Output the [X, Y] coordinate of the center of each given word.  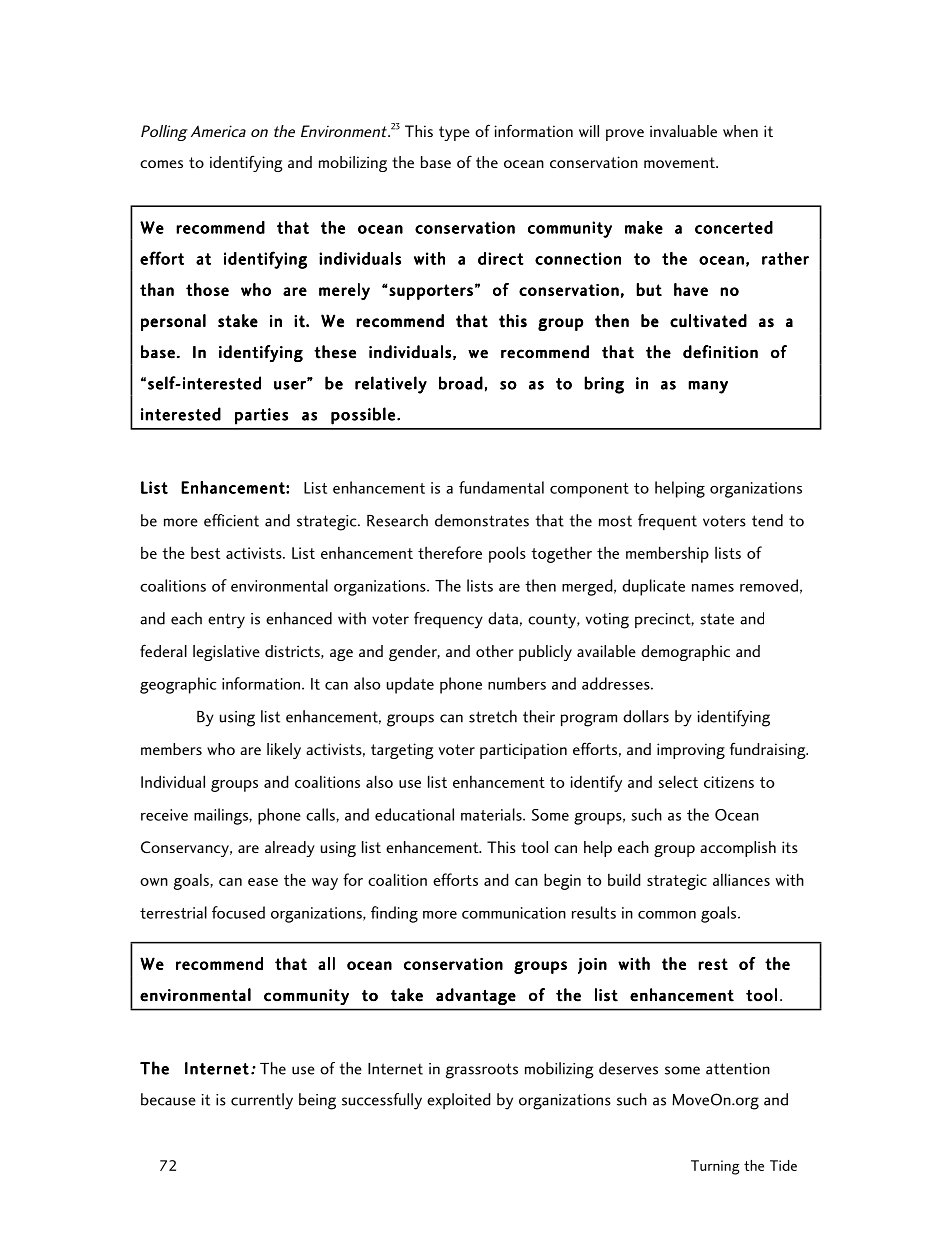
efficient [231, 520]
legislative [226, 653]
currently [262, 1101]
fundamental [501, 487]
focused [238, 912]
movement [680, 162]
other [494, 651]
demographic [685, 653]
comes [161, 164]
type [454, 133]
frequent [667, 522]
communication [514, 913]
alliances [741, 879]
